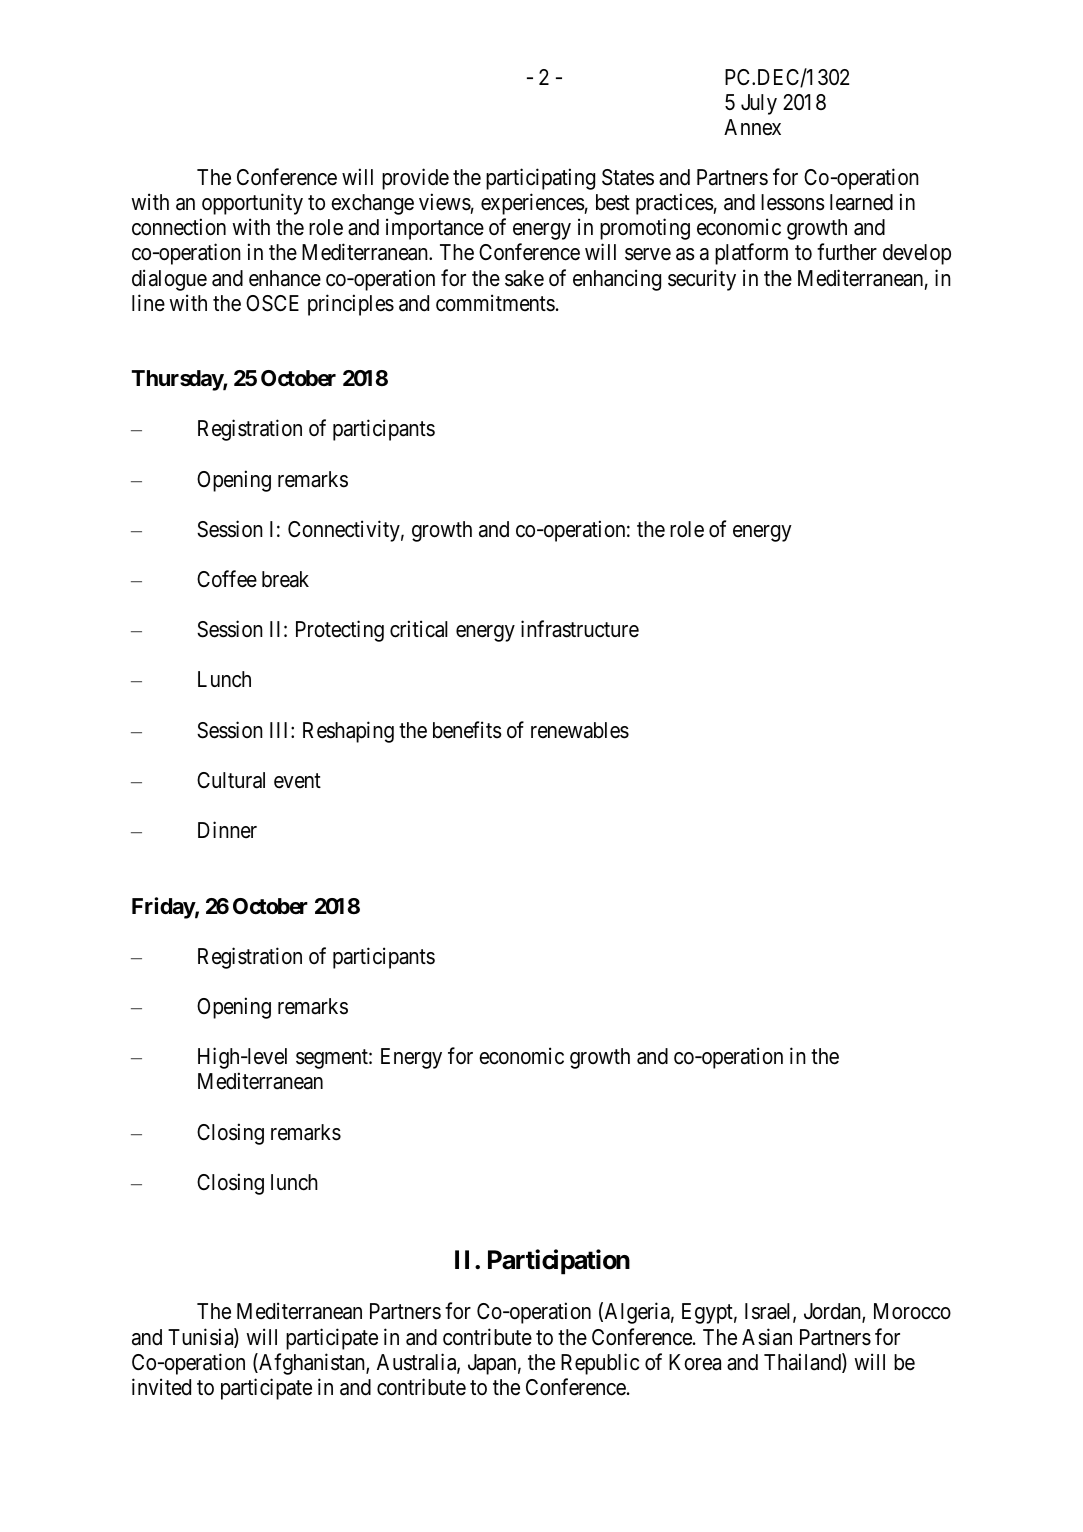 The height and width of the screenshot is (1532, 1083). What do you see at coordinates (161, 1387) in the screenshot?
I see `invited` at bounding box center [161, 1387].
